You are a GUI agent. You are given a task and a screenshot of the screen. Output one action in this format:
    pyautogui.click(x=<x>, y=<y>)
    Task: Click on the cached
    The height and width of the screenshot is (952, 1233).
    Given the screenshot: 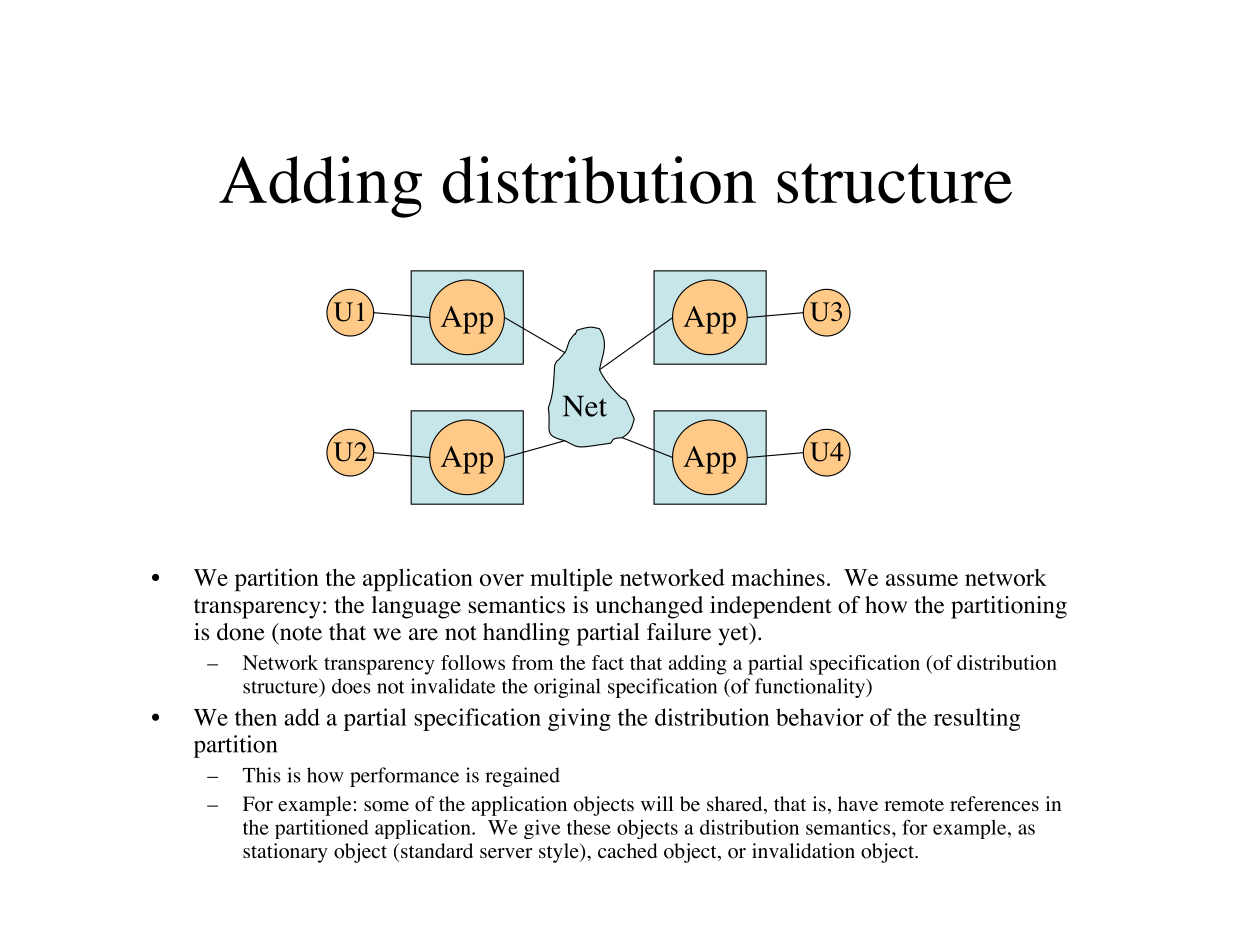 What is the action you would take?
    pyautogui.click(x=627, y=851)
